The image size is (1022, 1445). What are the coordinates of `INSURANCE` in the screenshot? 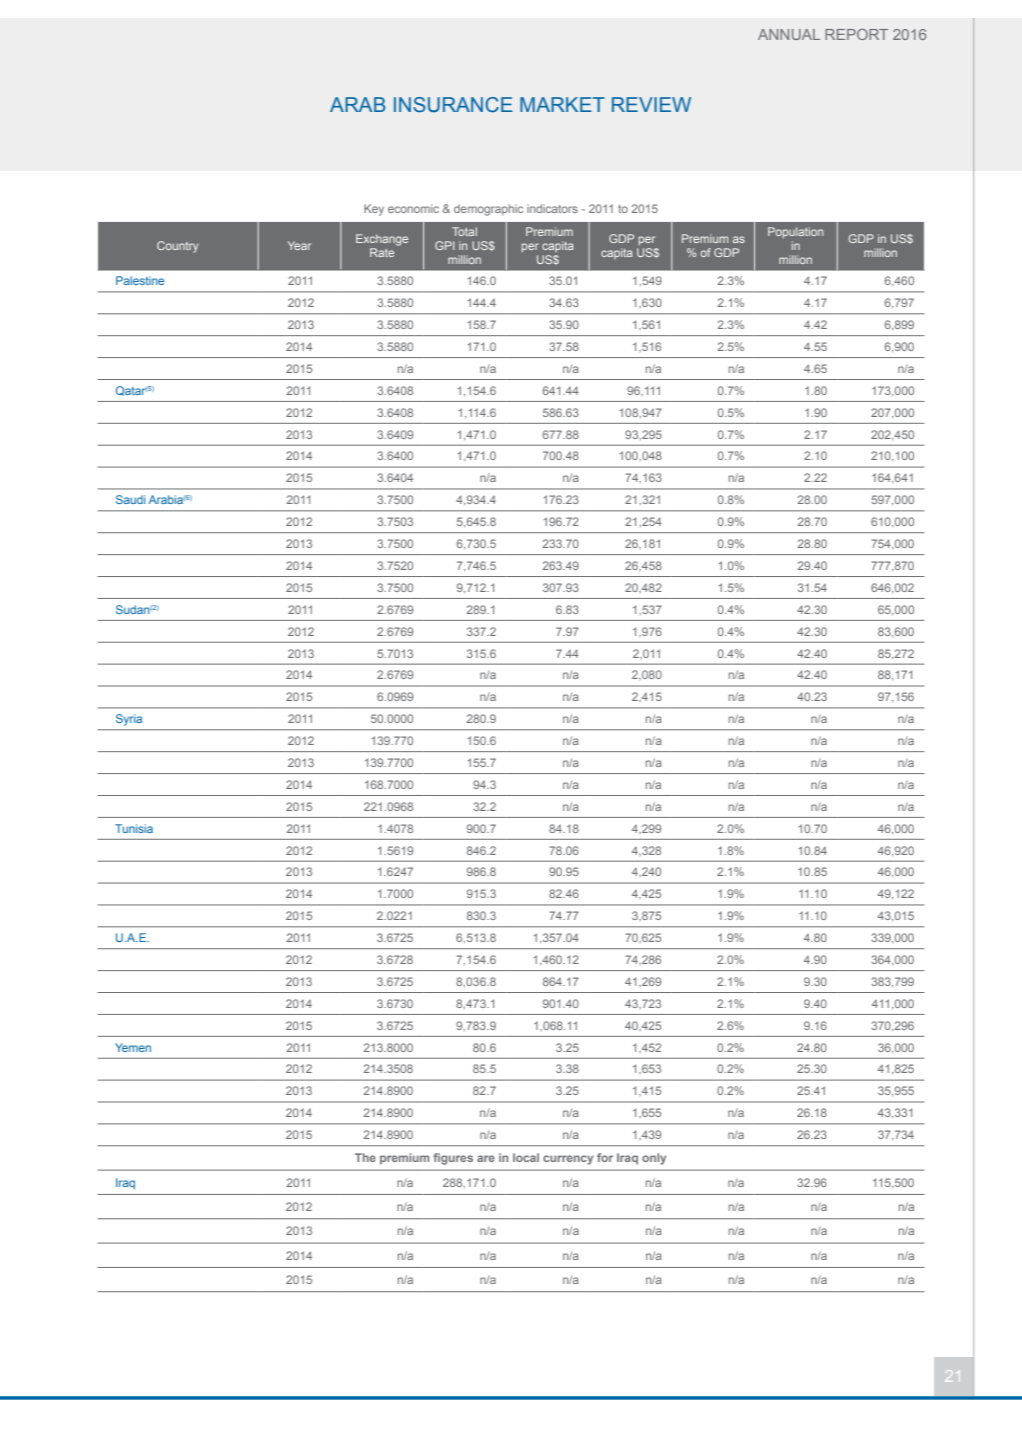 It's located at (453, 105).
